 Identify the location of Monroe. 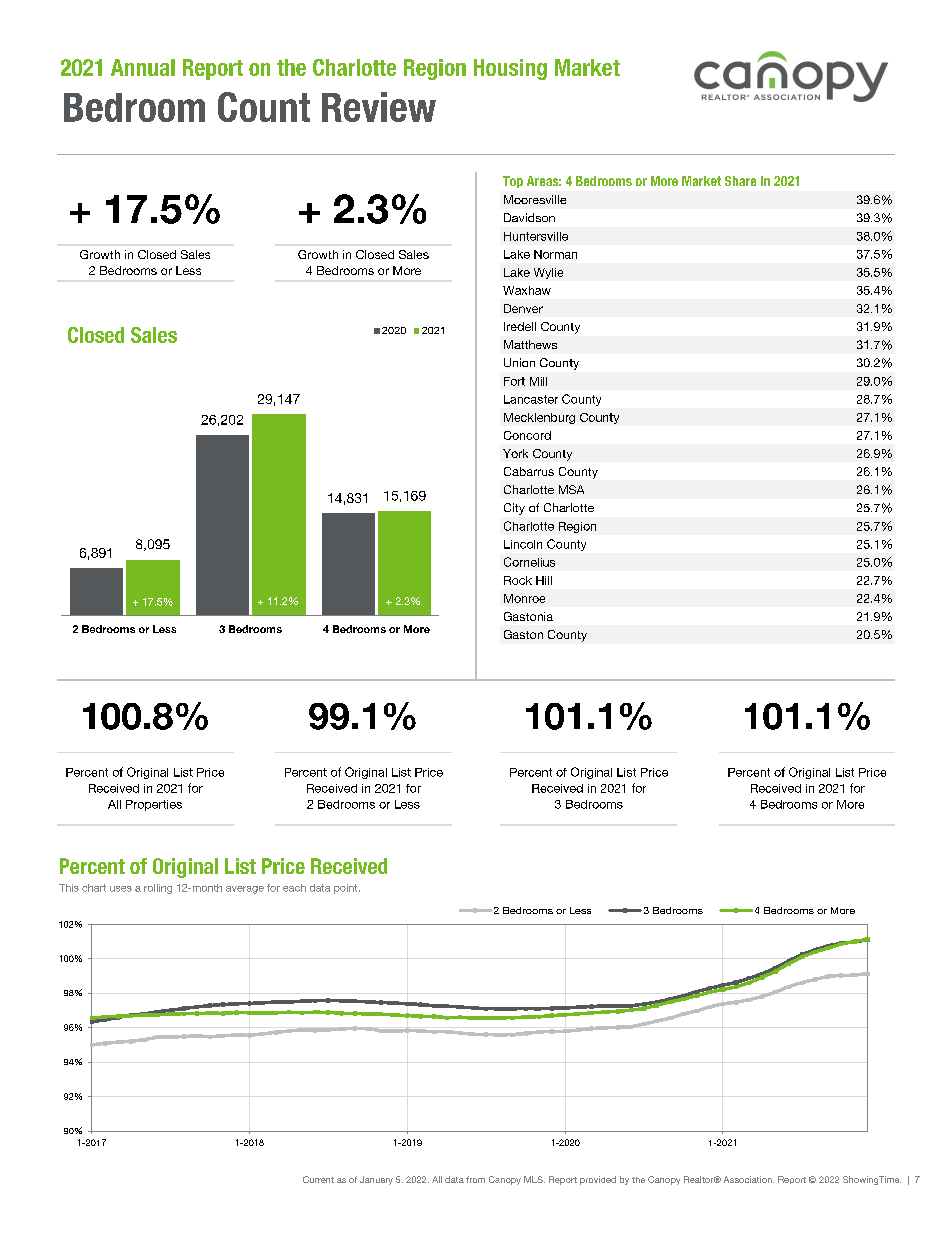
(524, 598).
